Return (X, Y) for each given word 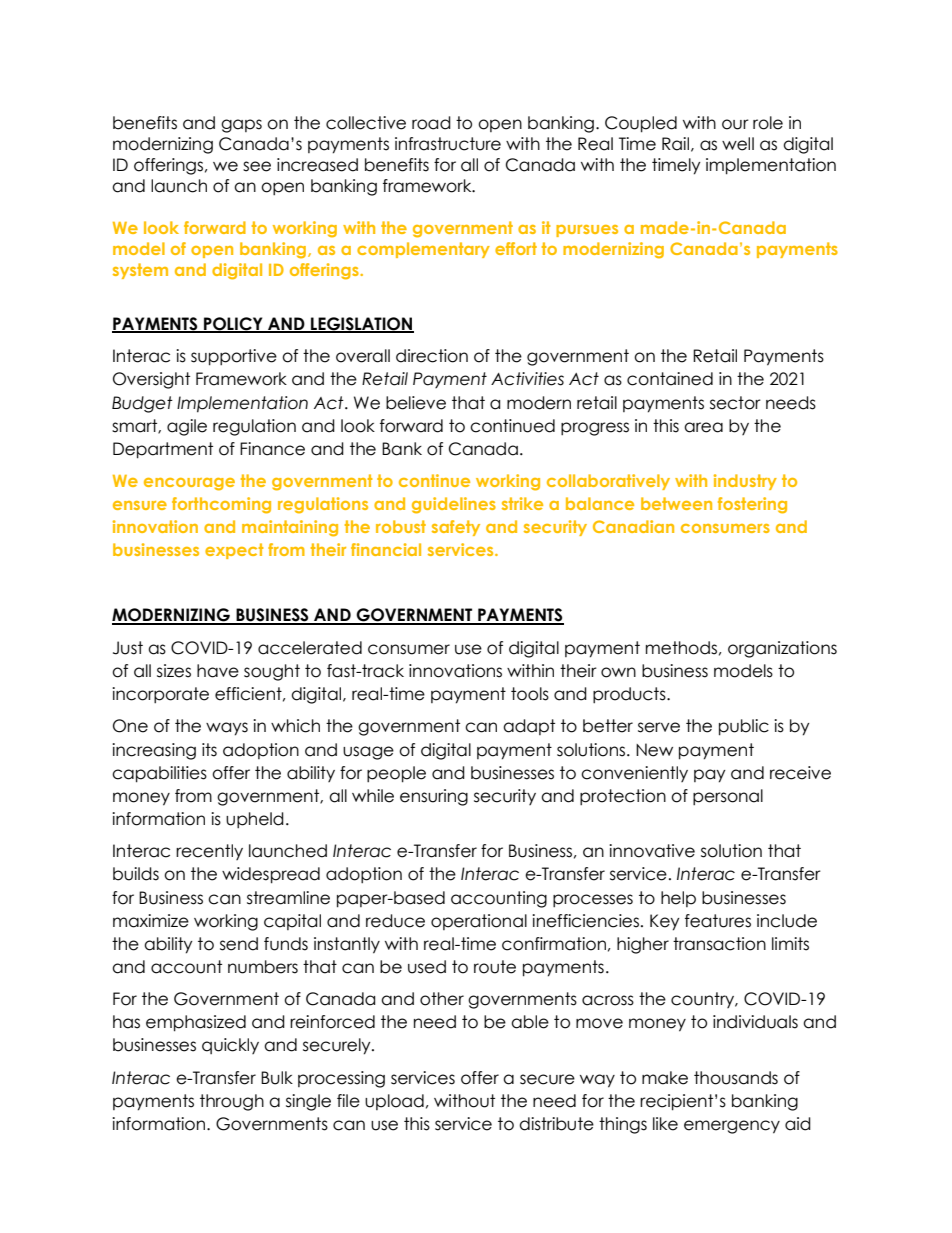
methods (681, 648)
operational (479, 922)
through (232, 1102)
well (738, 144)
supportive (234, 357)
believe (416, 403)
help (678, 899)
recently (209, 852)
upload (394, 1102)
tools (530, 694)
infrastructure (448, 144)
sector (735, 403)
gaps (241, 126)
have (218, 671)
